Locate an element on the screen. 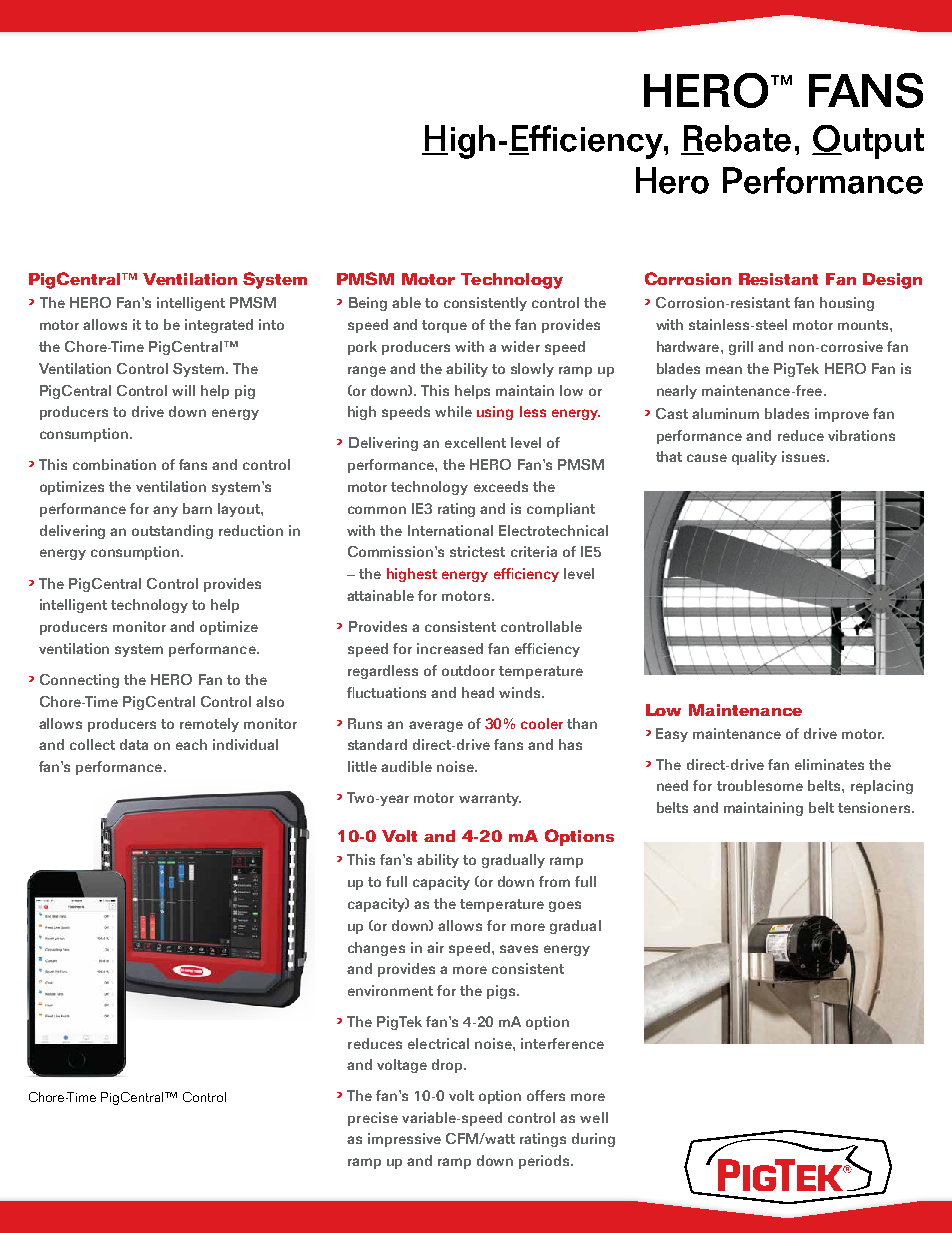  Easy is located at coordinates (672, 735).
